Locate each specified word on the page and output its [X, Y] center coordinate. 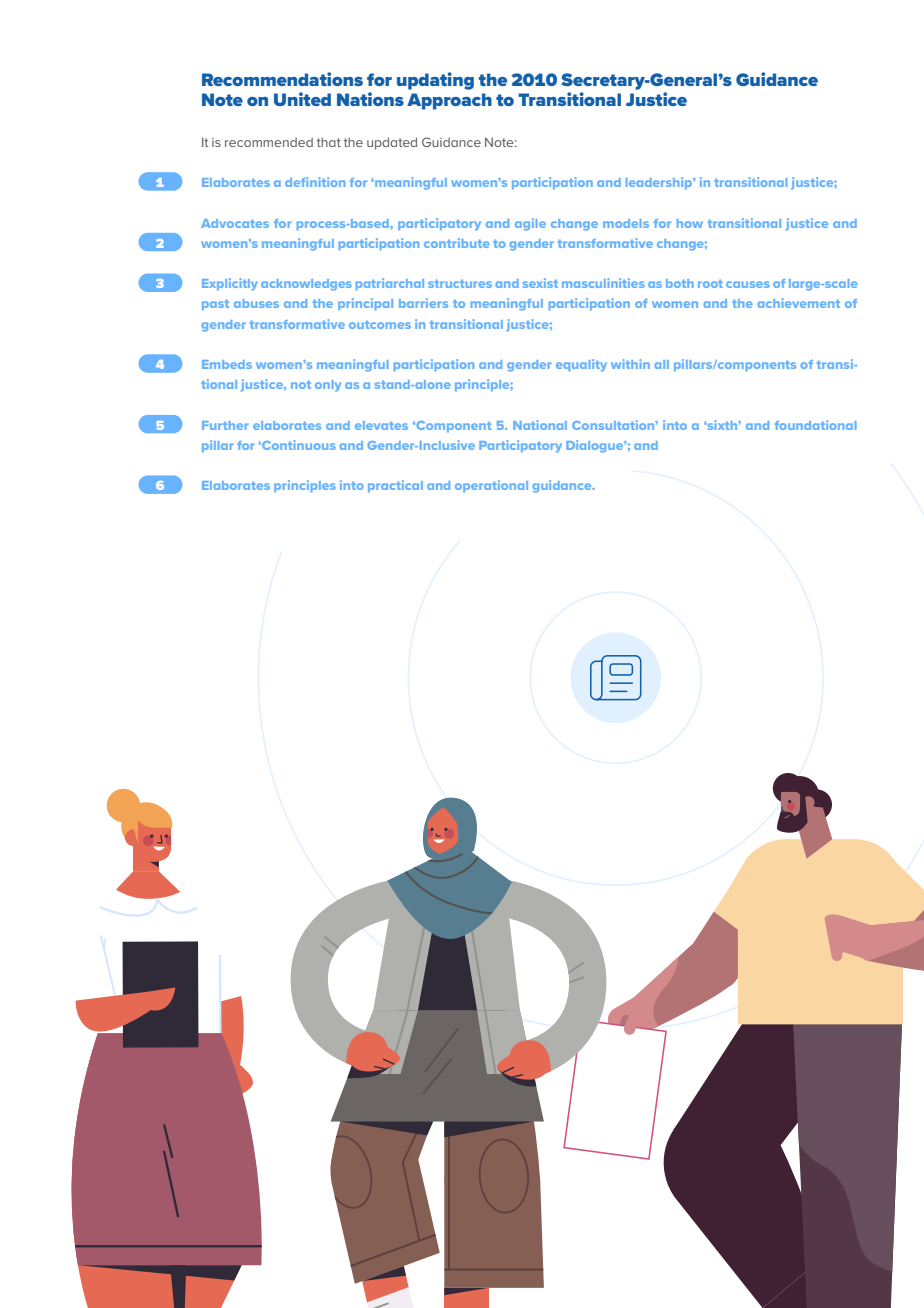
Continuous [298, 445]
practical [395, 486]
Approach [449, 101]
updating [435, 81]
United [302, 99]
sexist [540, 283]
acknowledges [306, 285]
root [710, 284]
